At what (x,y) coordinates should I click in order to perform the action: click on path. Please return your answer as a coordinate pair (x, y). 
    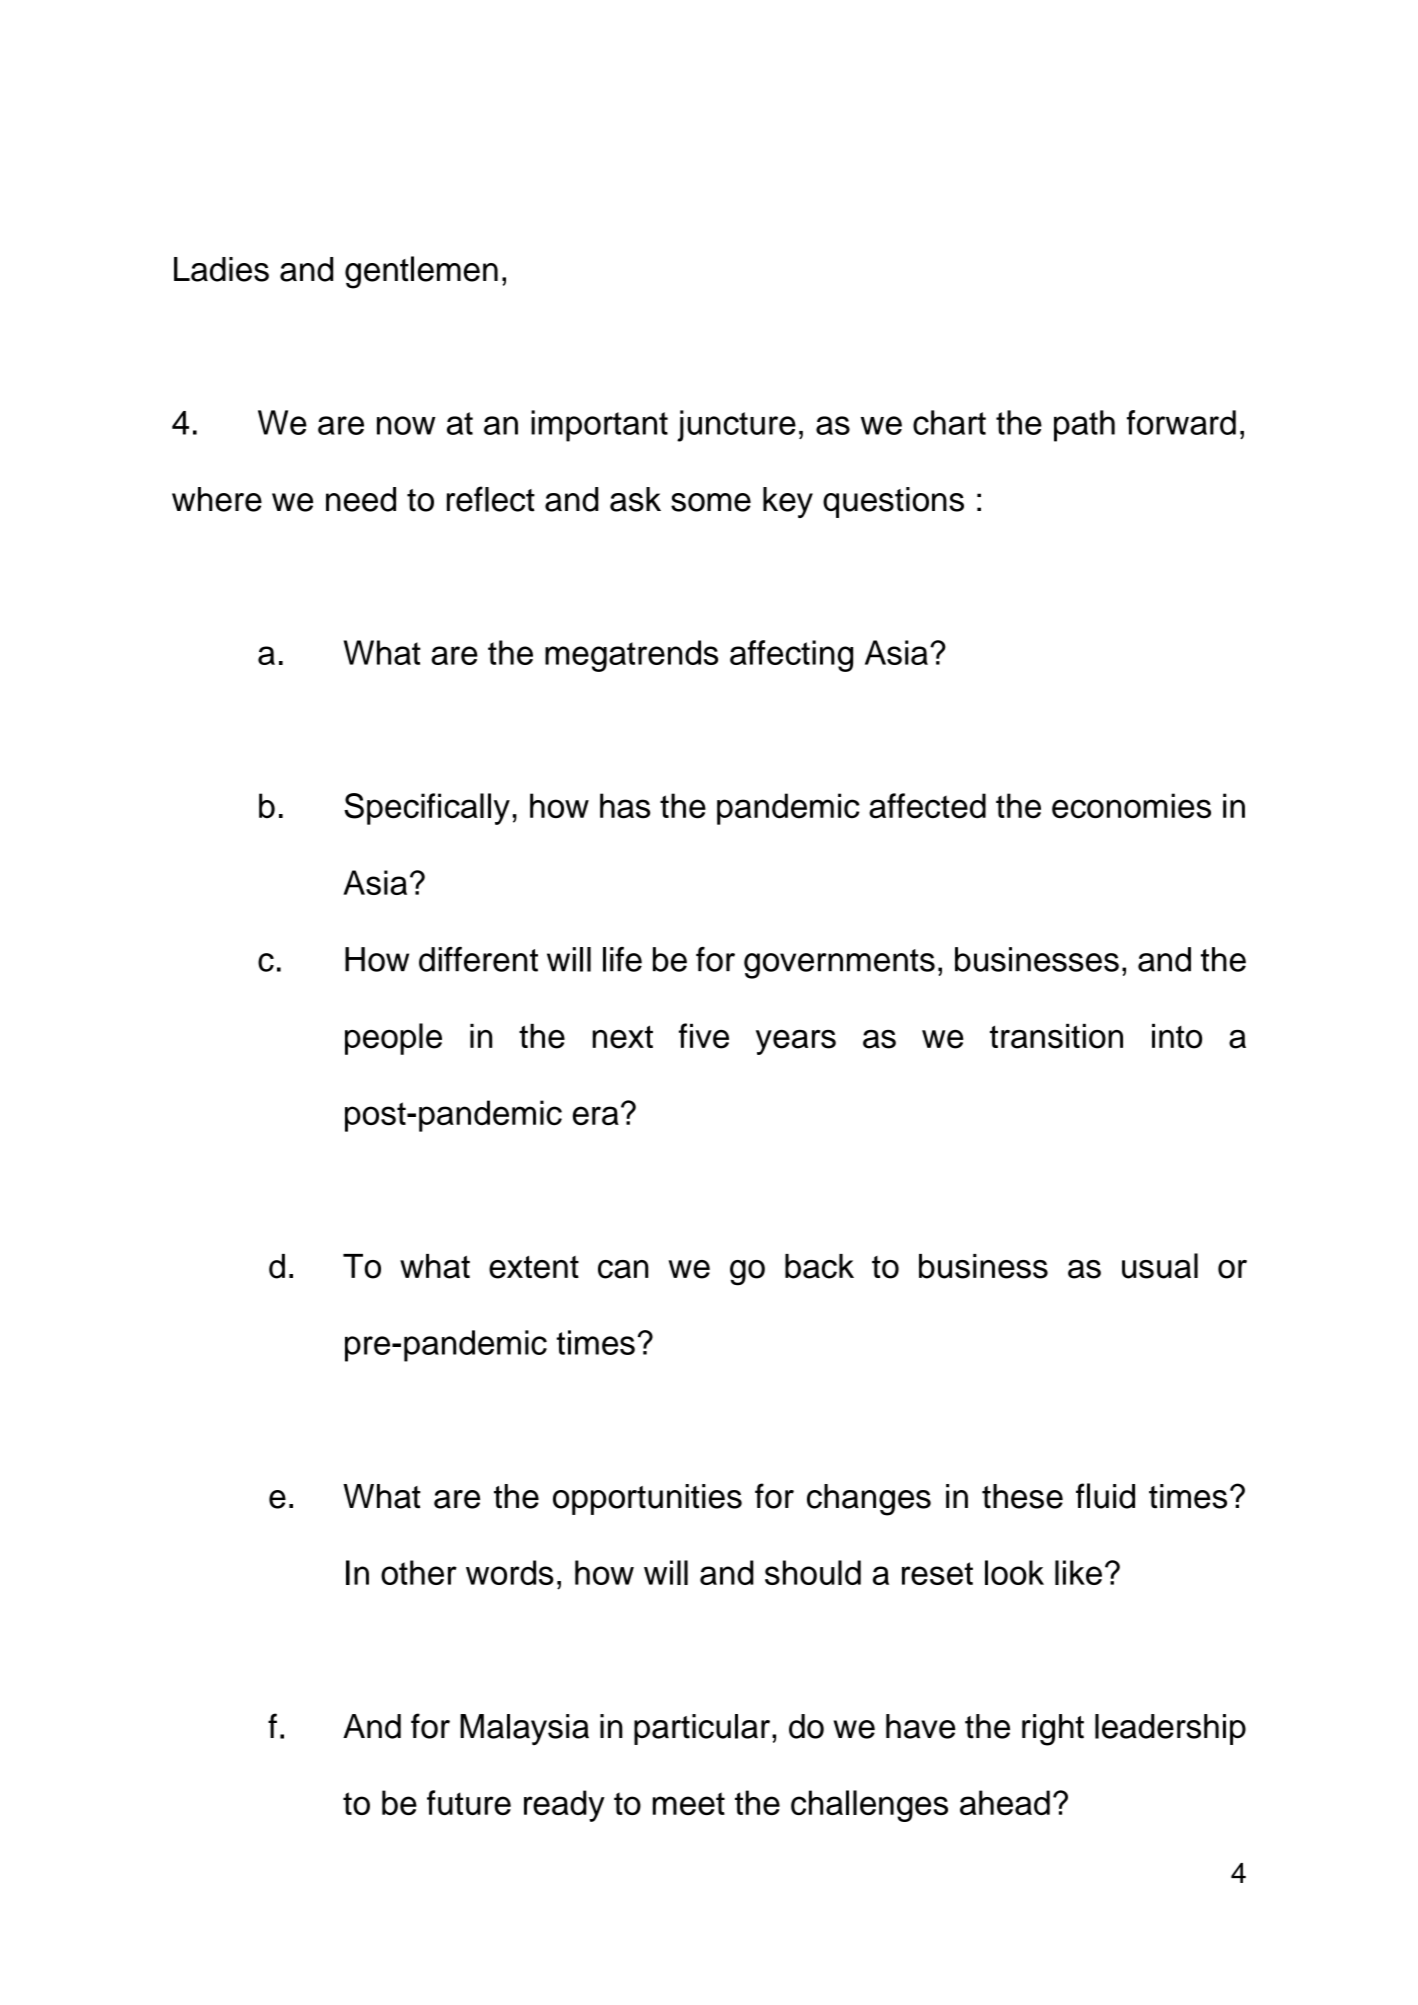
    Looking at the image, I should click on (1084, 426).
